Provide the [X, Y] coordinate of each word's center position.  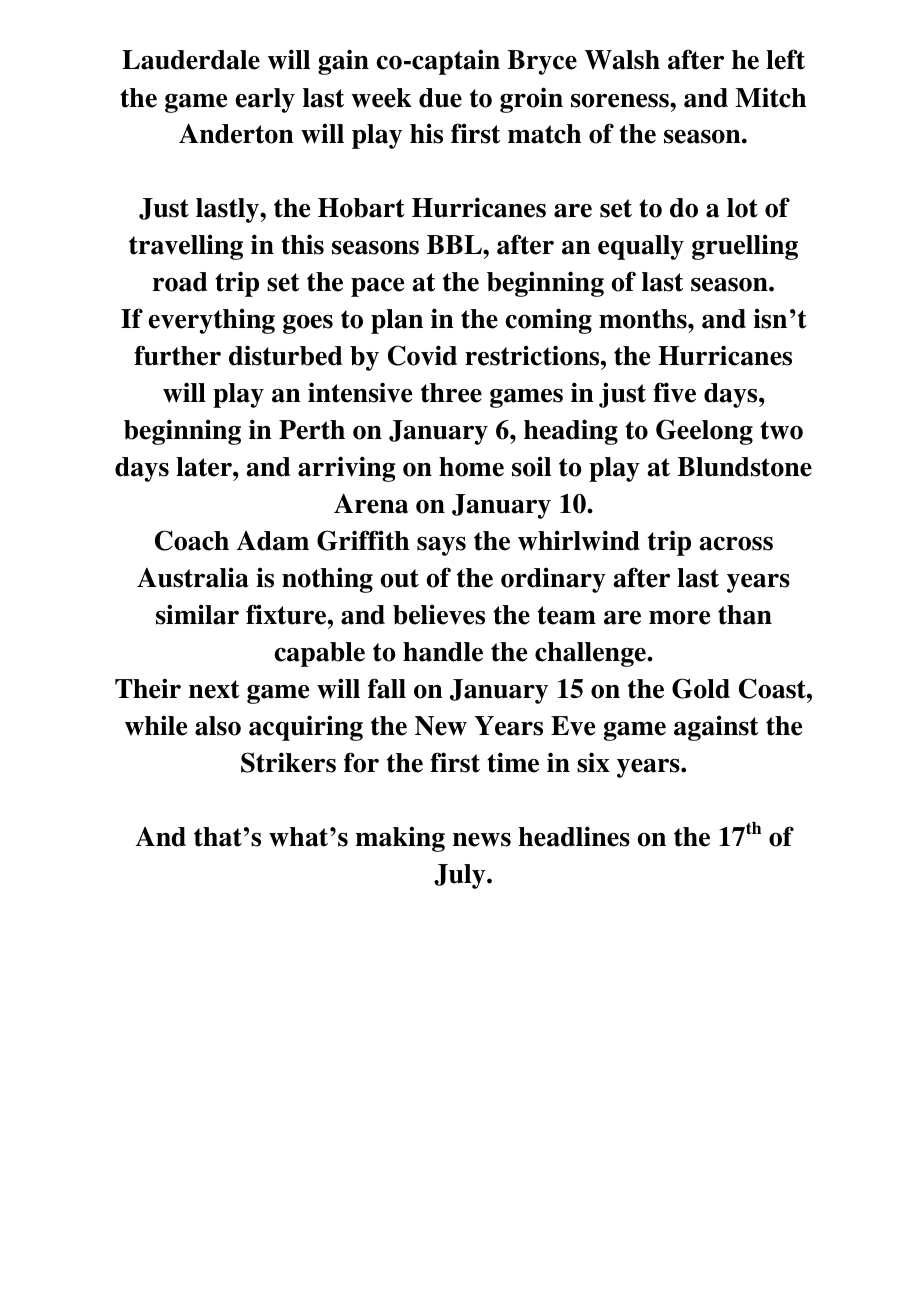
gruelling [745, 247]
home [471, 467]
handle [443, 652]
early [265, 100]
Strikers [288, 762]
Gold [701, 688]
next [214, 689]
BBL [455, 244]
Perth [312, 430]
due [440, 98]
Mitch [770, 97]
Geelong [704, 432]
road [180, 282]
